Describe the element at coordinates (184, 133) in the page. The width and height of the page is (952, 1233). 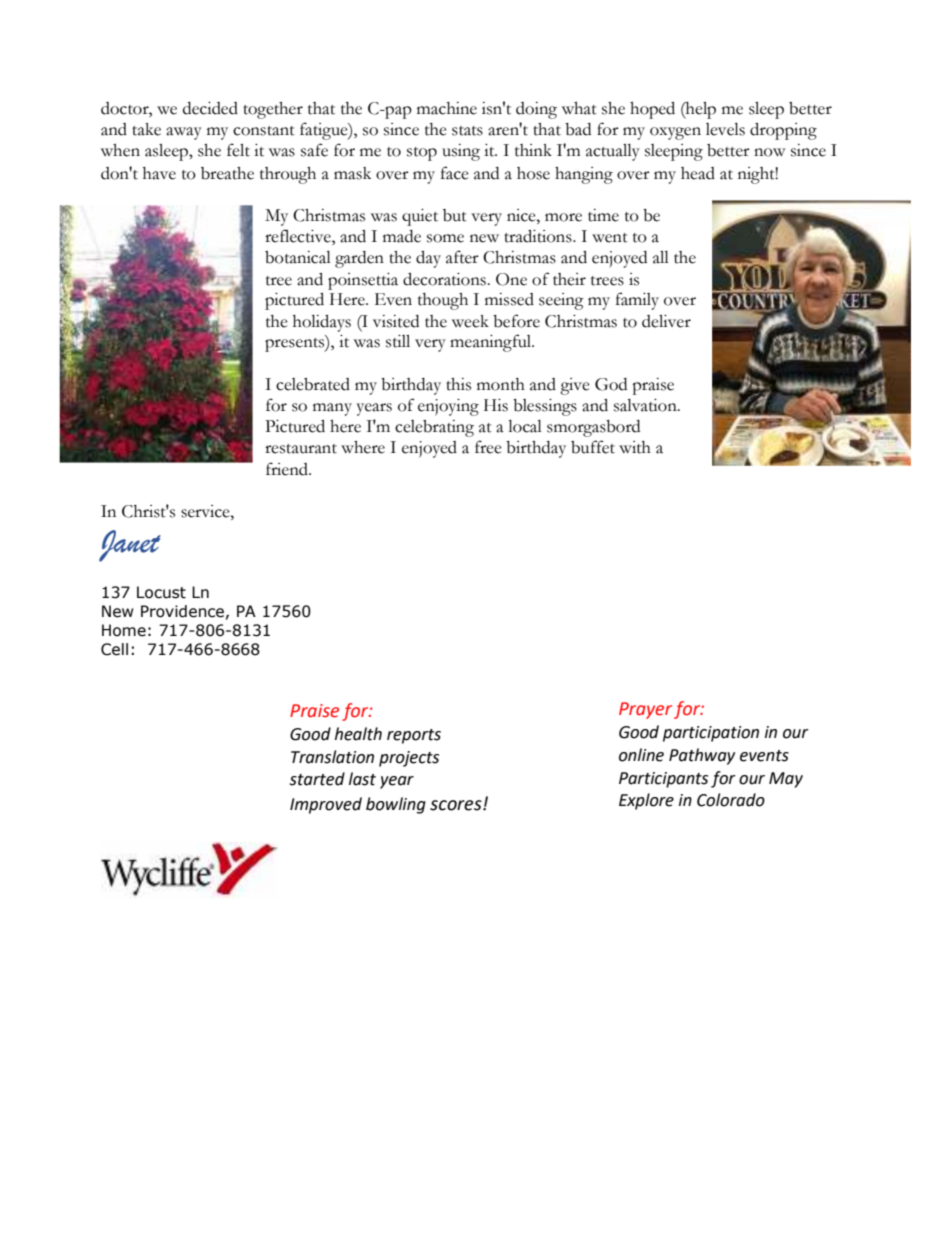
I see `away` at that location.
